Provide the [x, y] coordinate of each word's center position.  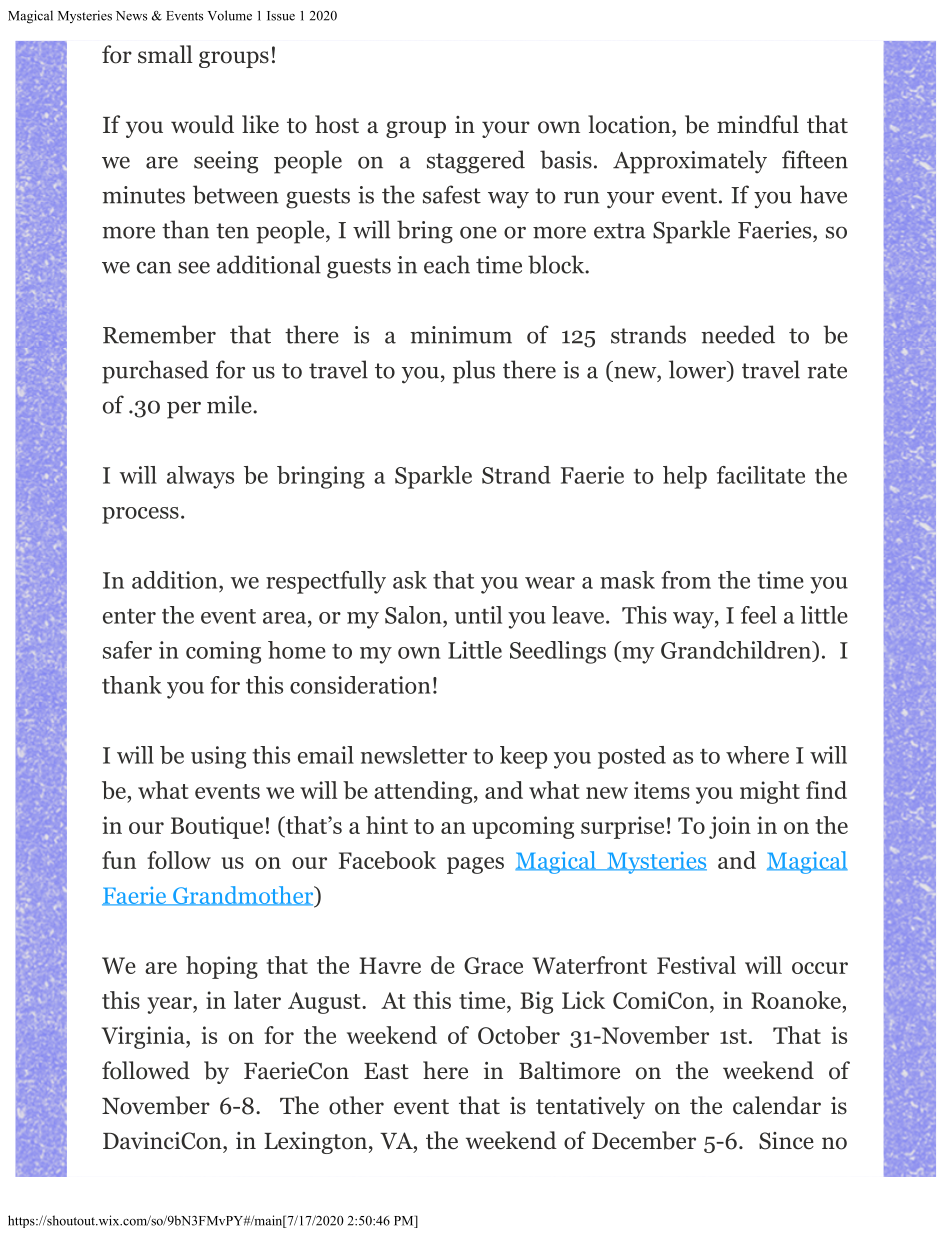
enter [129, 616]
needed [738, 334]
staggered [476, 162]
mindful [758, 124]
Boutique [217, 827]
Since [786, 1141]
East [386, 1071]
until [478, 615]
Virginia [144, 1037]
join [730, 827]
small [165, 54]
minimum [461, 335]
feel [759, 615]
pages [475, 865]
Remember [159, 334]
